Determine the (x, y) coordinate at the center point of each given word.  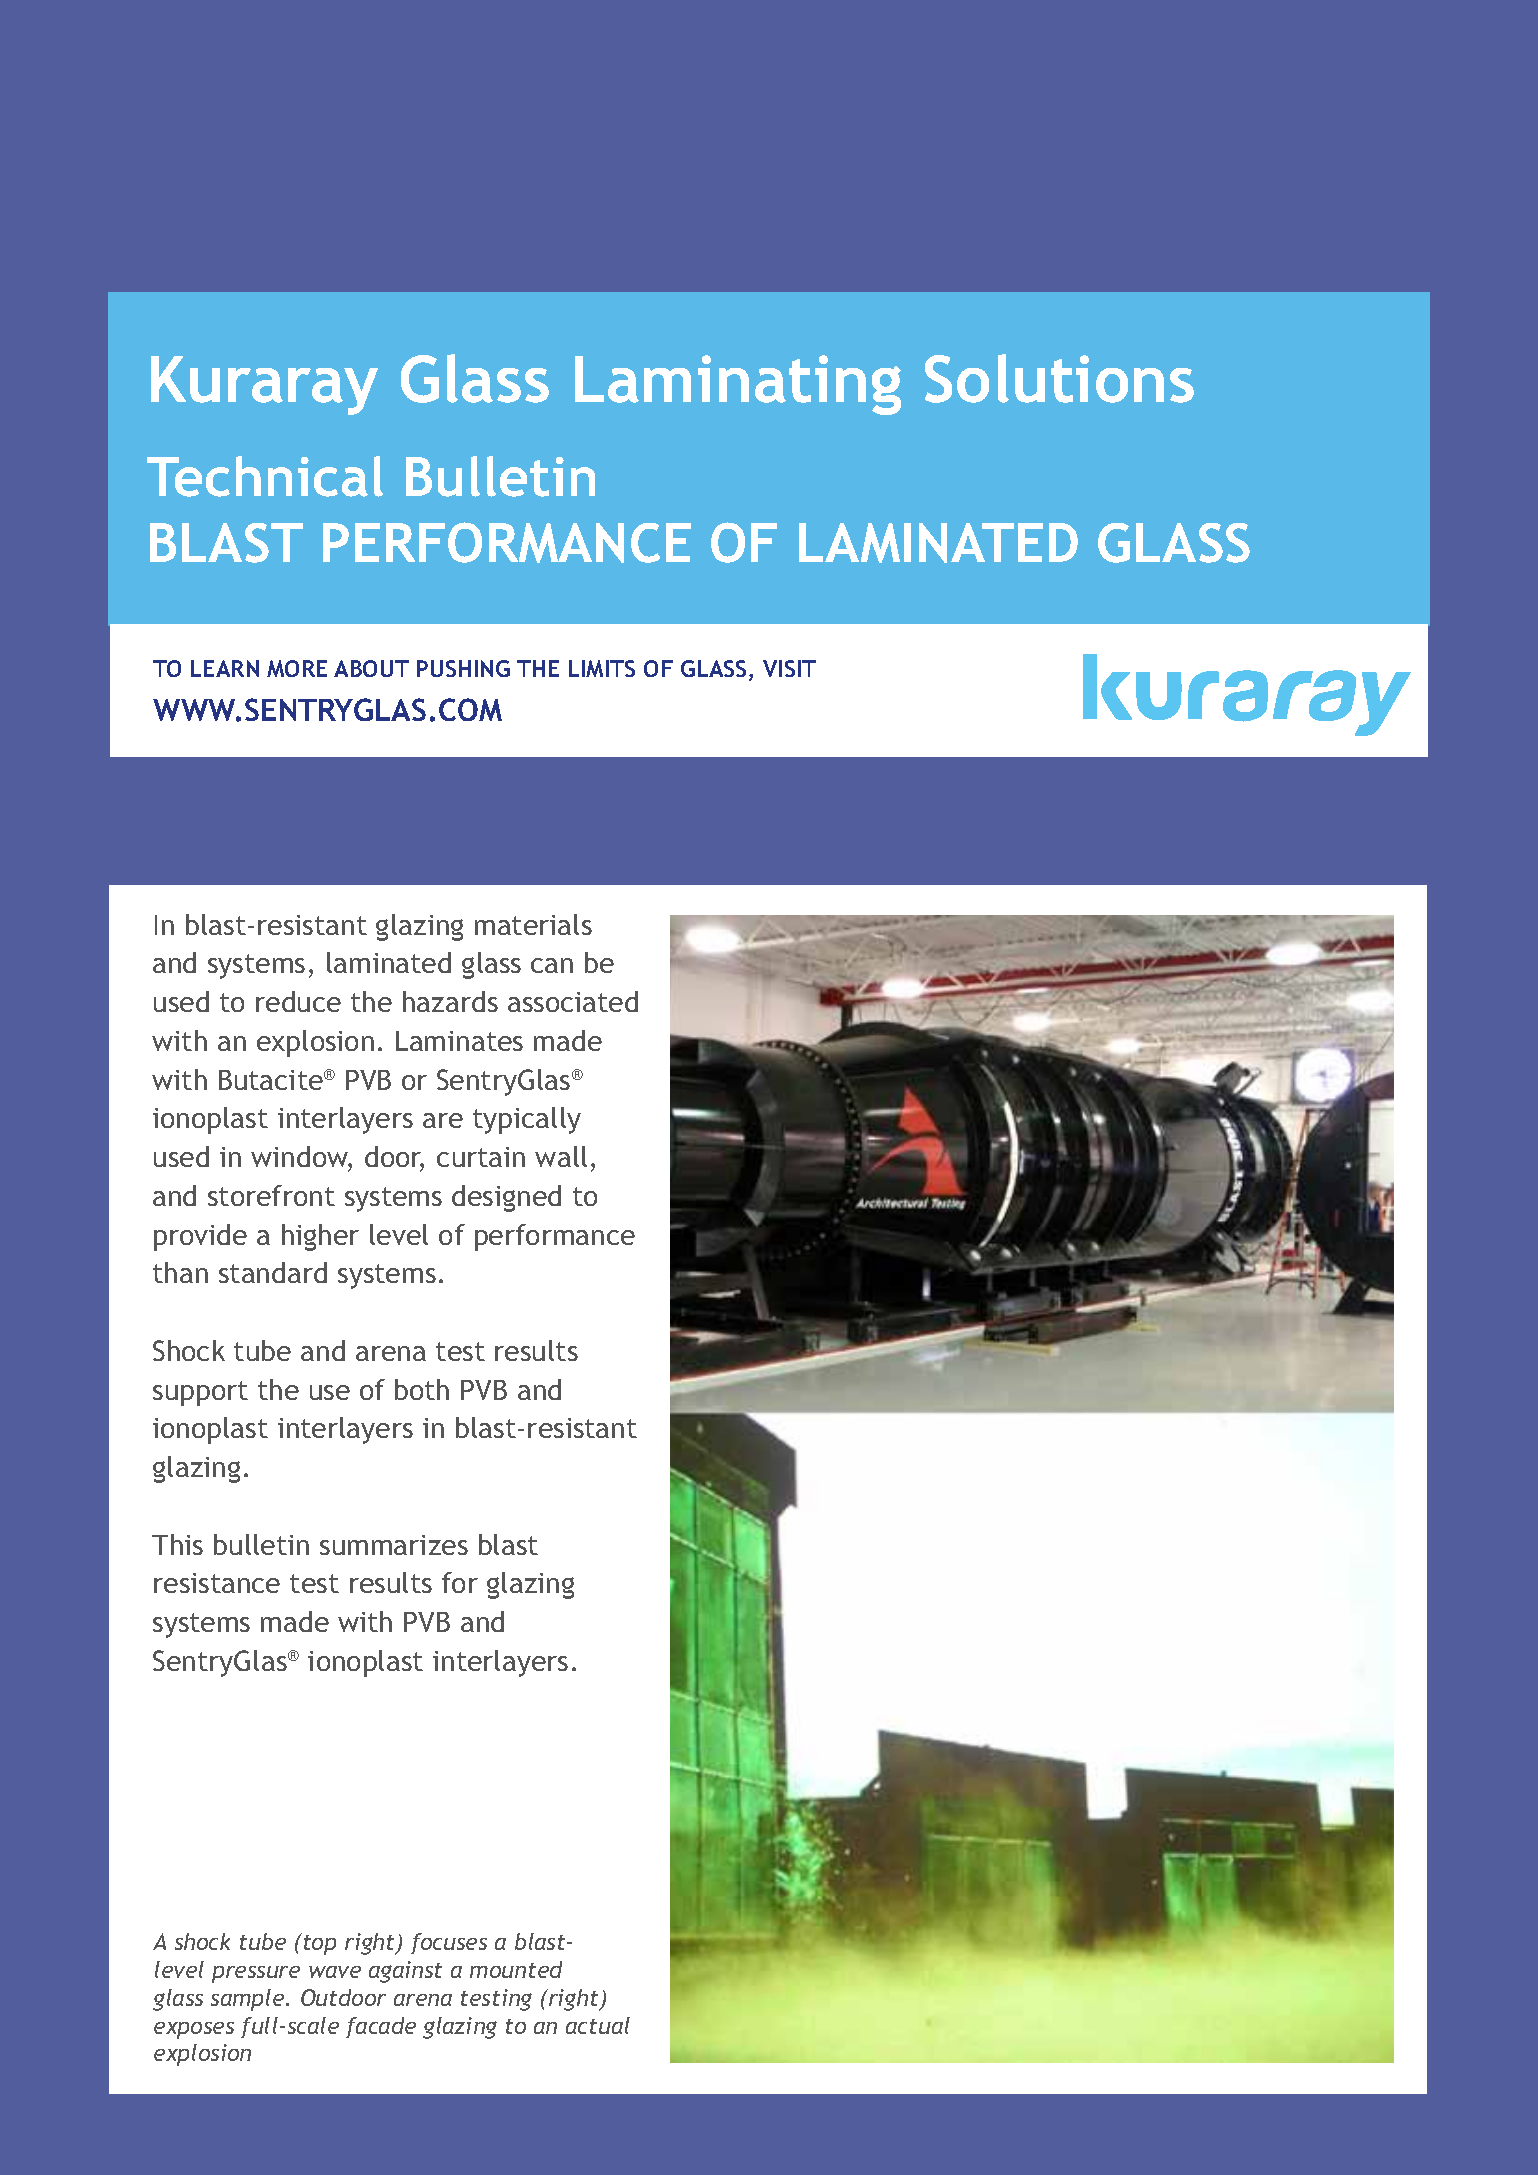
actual (598, 2025)
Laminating (738, 385)
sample (249, 2000)
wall (561, 1156)
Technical (265, 476)
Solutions (1059, 378)
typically (527, 1120)
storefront (271, 1195)
